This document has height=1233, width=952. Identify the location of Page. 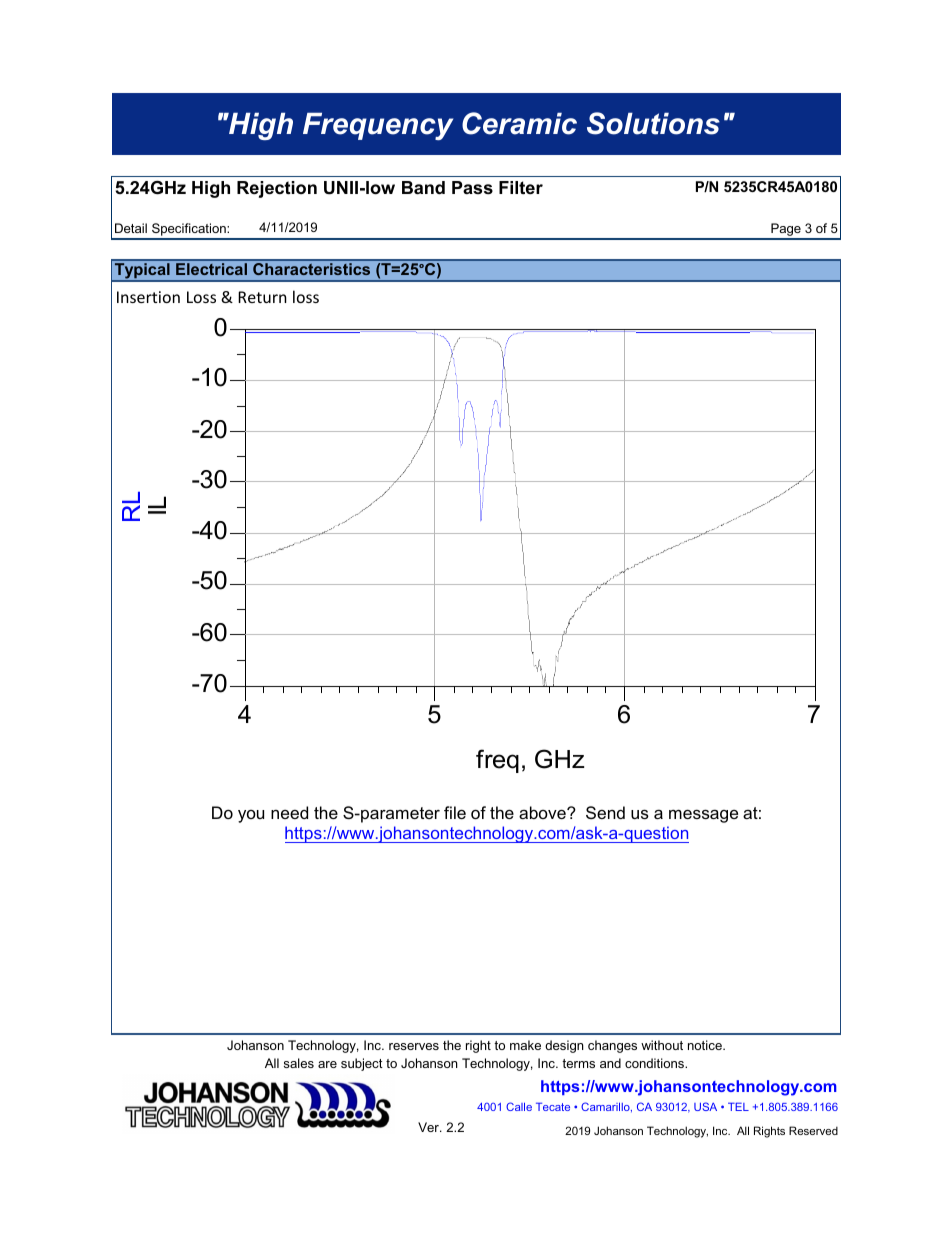
(786, 231).
